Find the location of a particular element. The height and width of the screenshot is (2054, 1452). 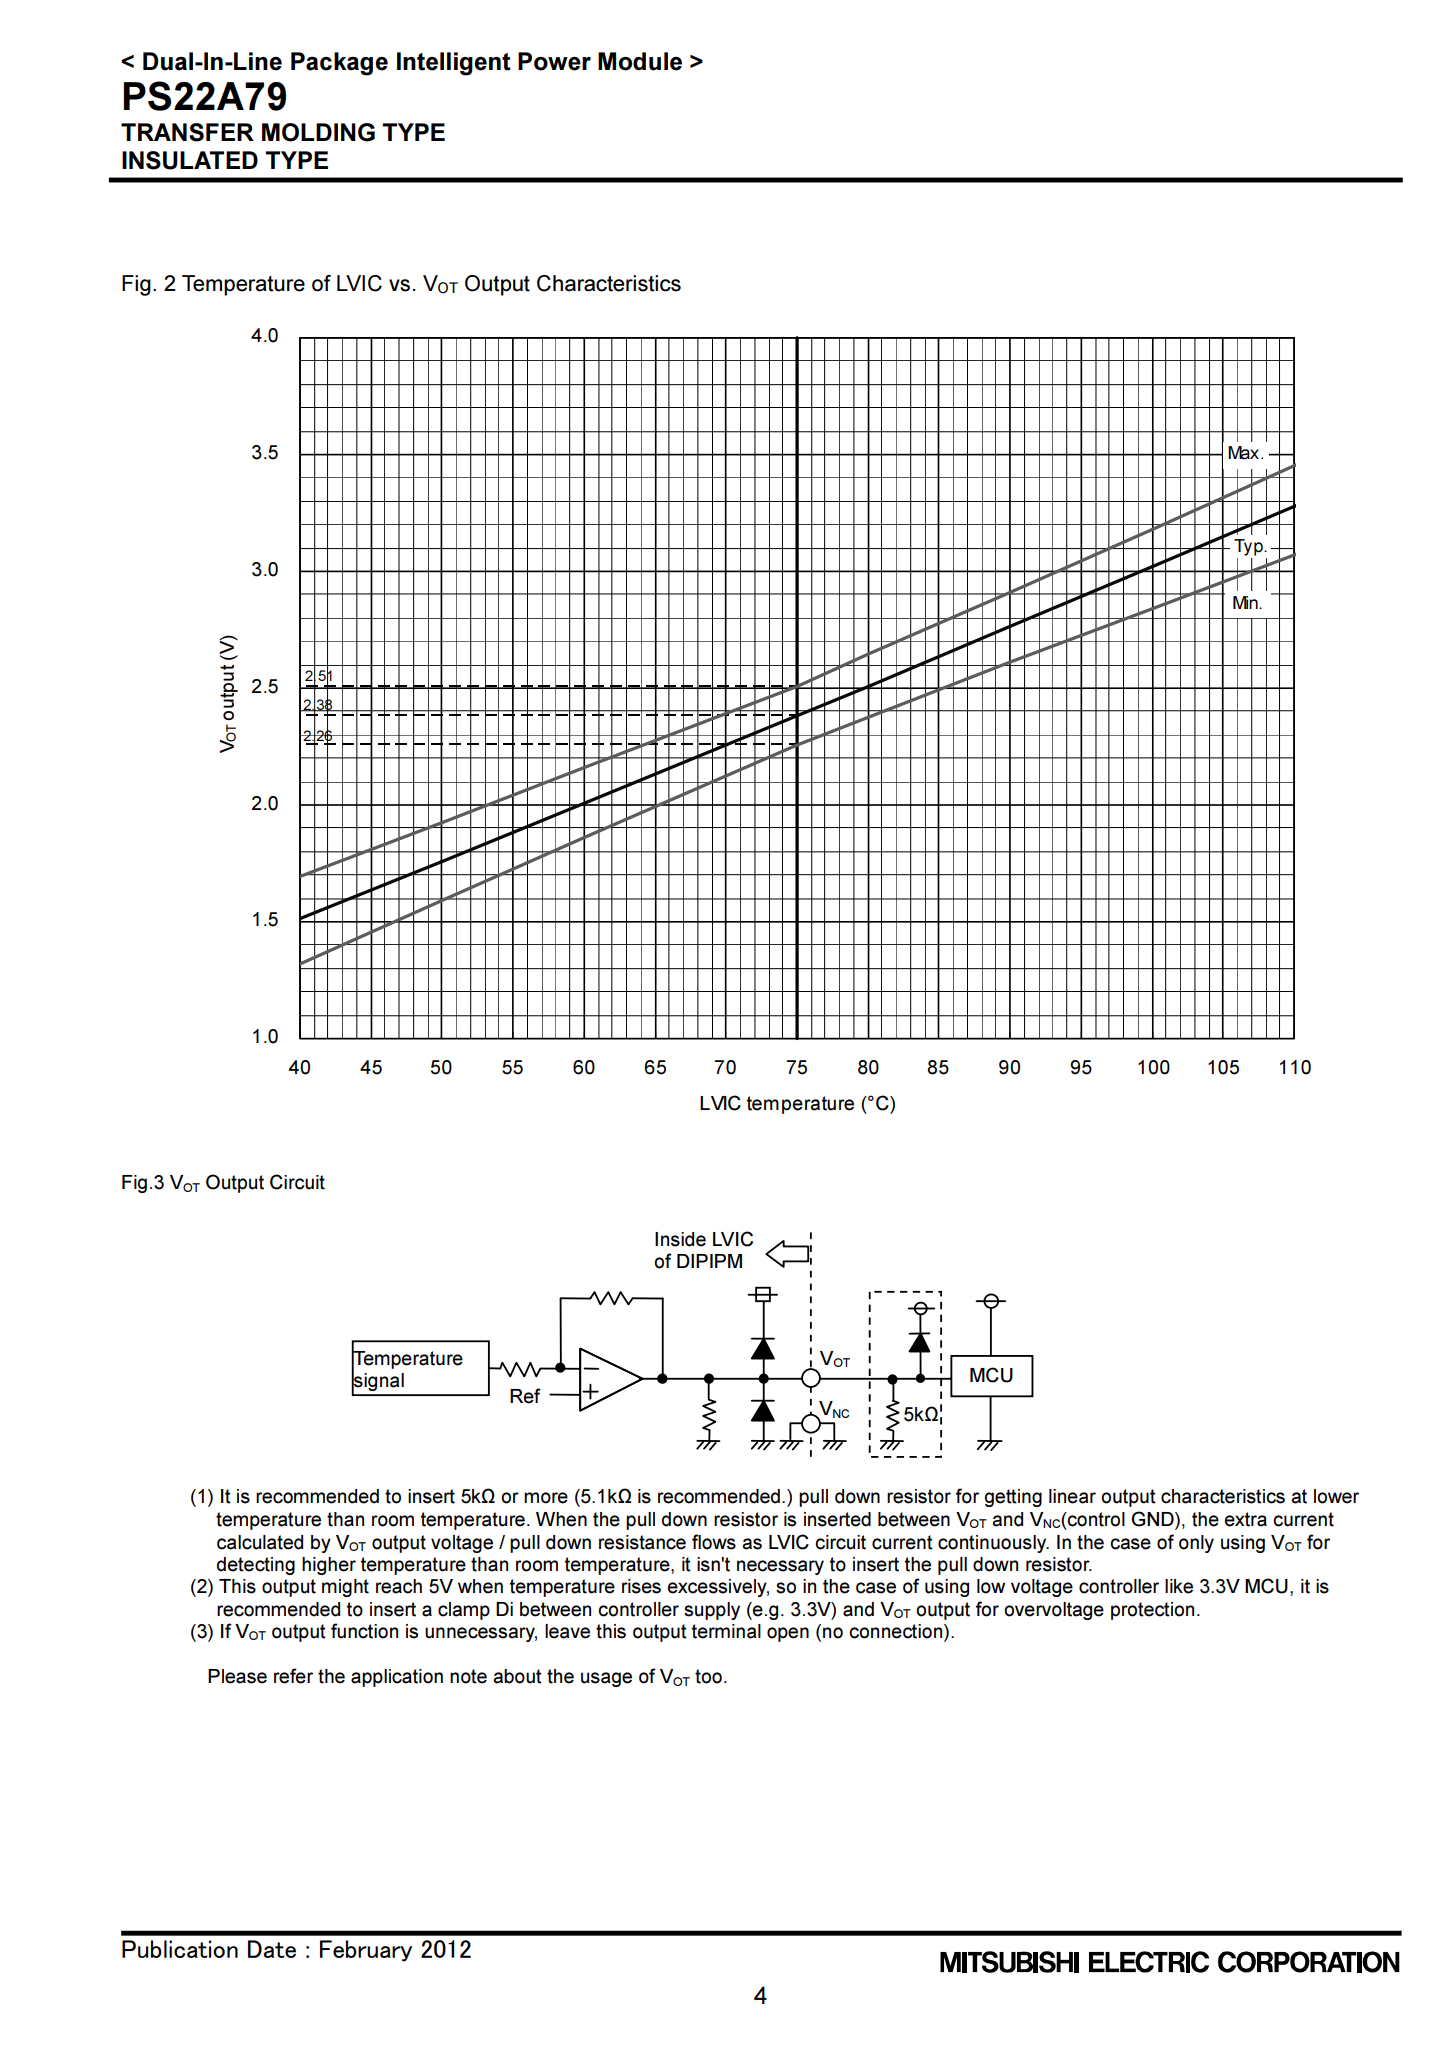

higher is located at coordinates (329, 1566).
